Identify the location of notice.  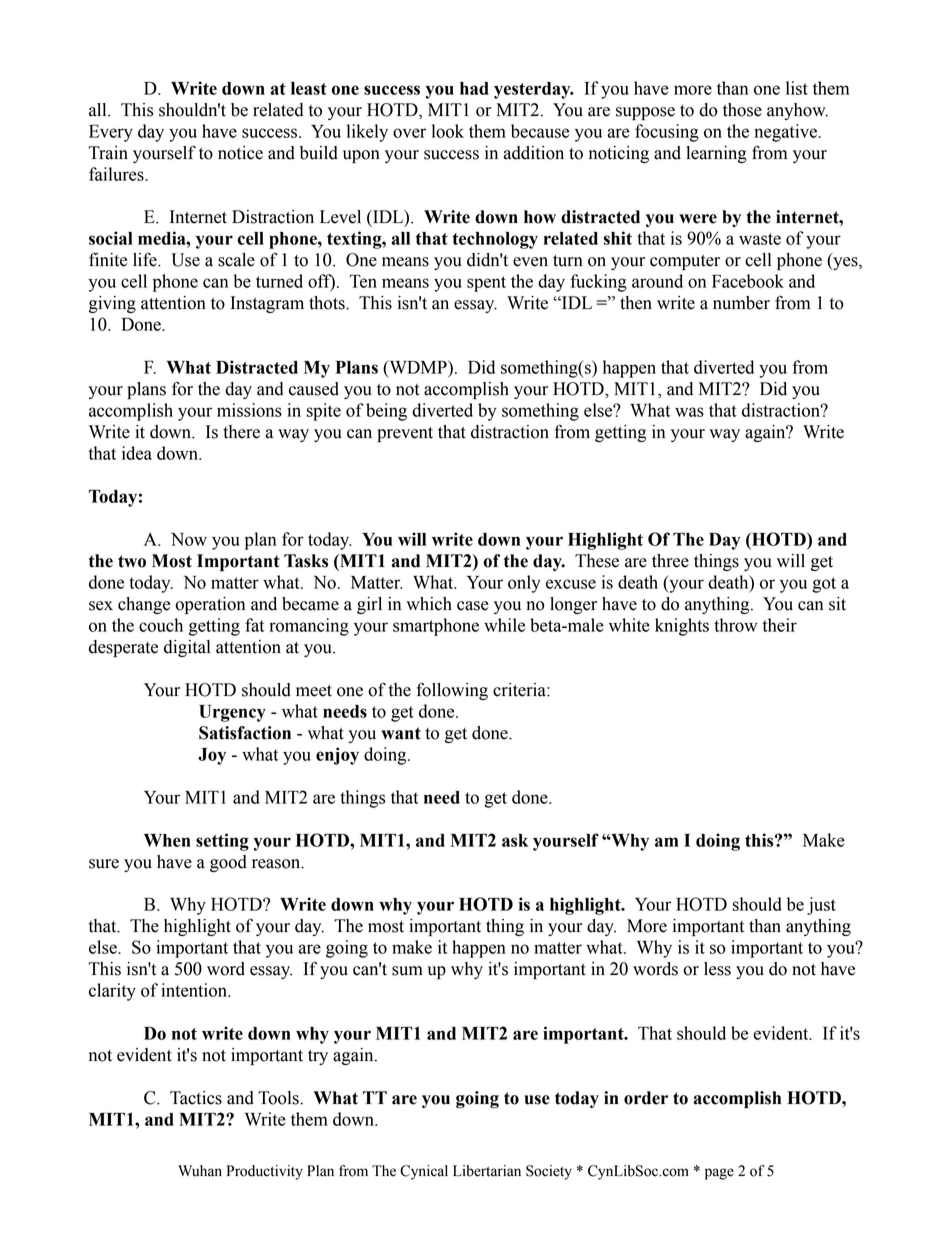
(240, 153).
